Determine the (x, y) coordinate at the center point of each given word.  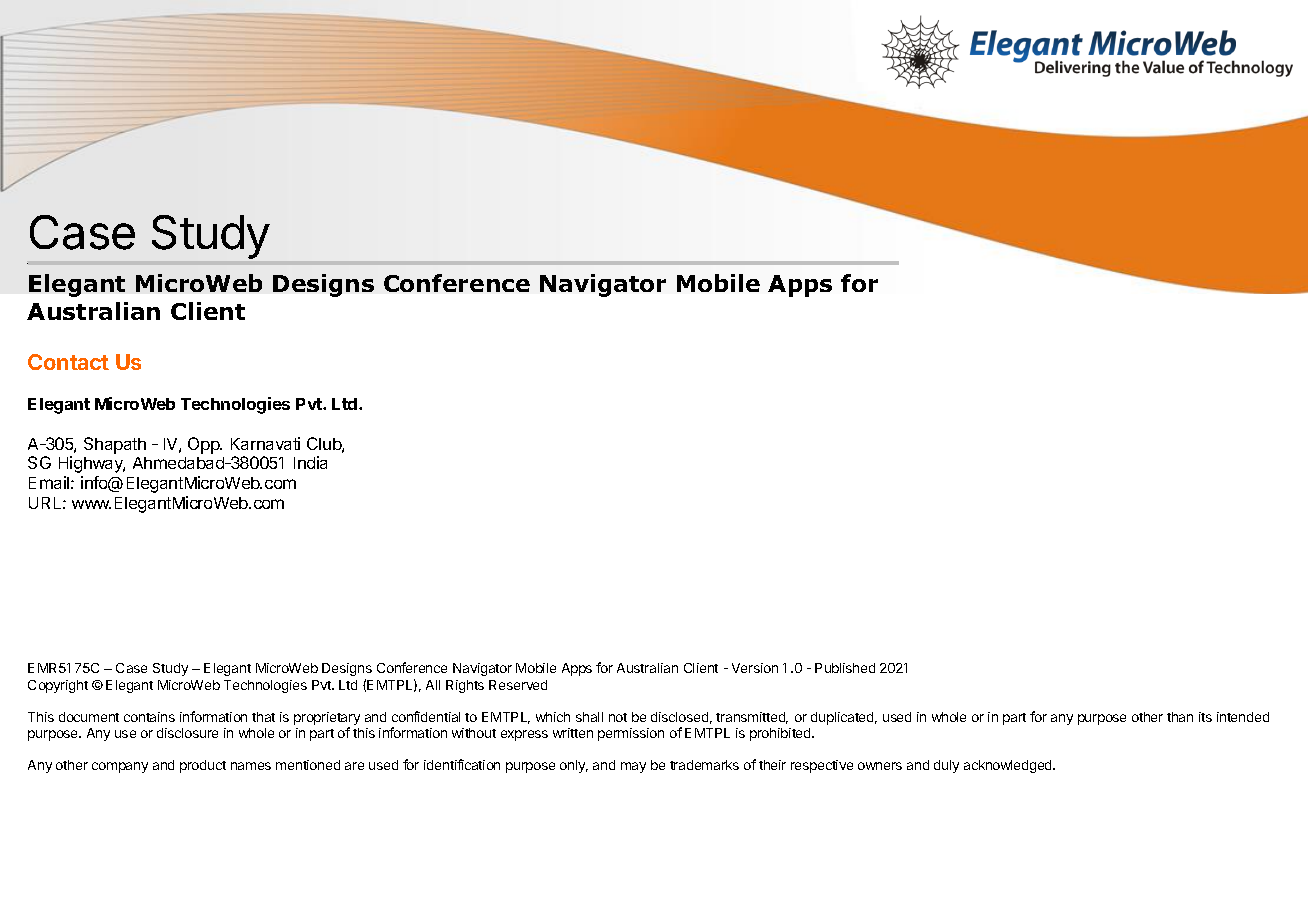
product (203, 766)
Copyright (58, 686)
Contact (68, 362)
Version (755, 668)
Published (845, 668)
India (310, 462)
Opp (205, 445)
